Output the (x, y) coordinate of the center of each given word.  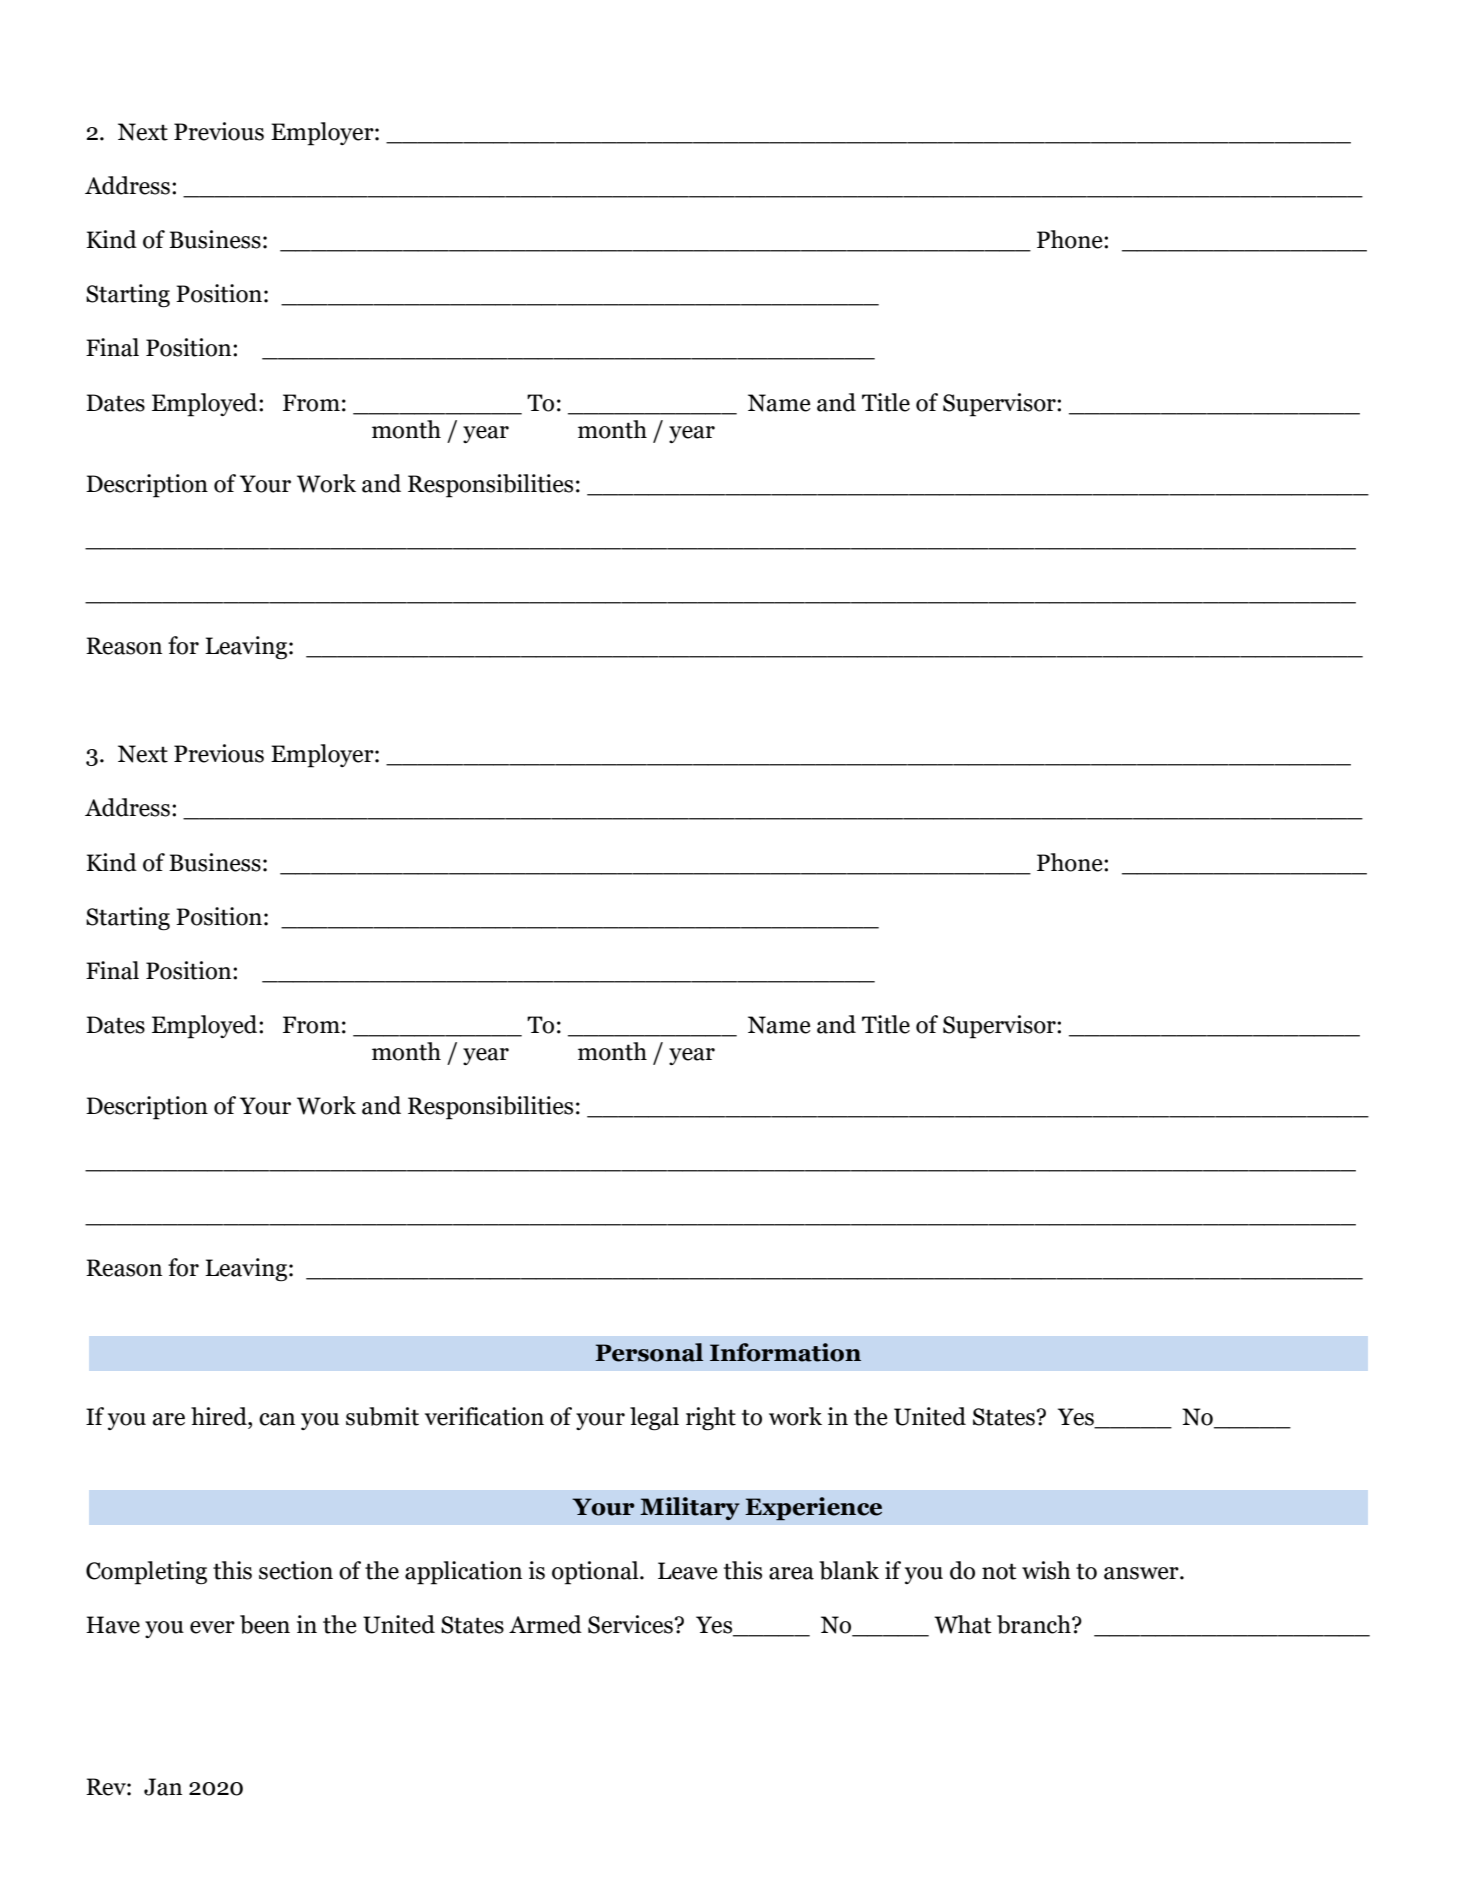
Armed (545, 1624)
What (963, 1624)
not (999, 1571)
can (277, 1419)
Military (690, 1508)
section (296, 1570)
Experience (813, 1508)
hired (220, 1416)
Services (630, 1624)
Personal (649, 1352)
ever (212, 1627)
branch (1035, 1624)
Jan (163, 1787)
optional (596, 1573)
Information (785, 1352)
